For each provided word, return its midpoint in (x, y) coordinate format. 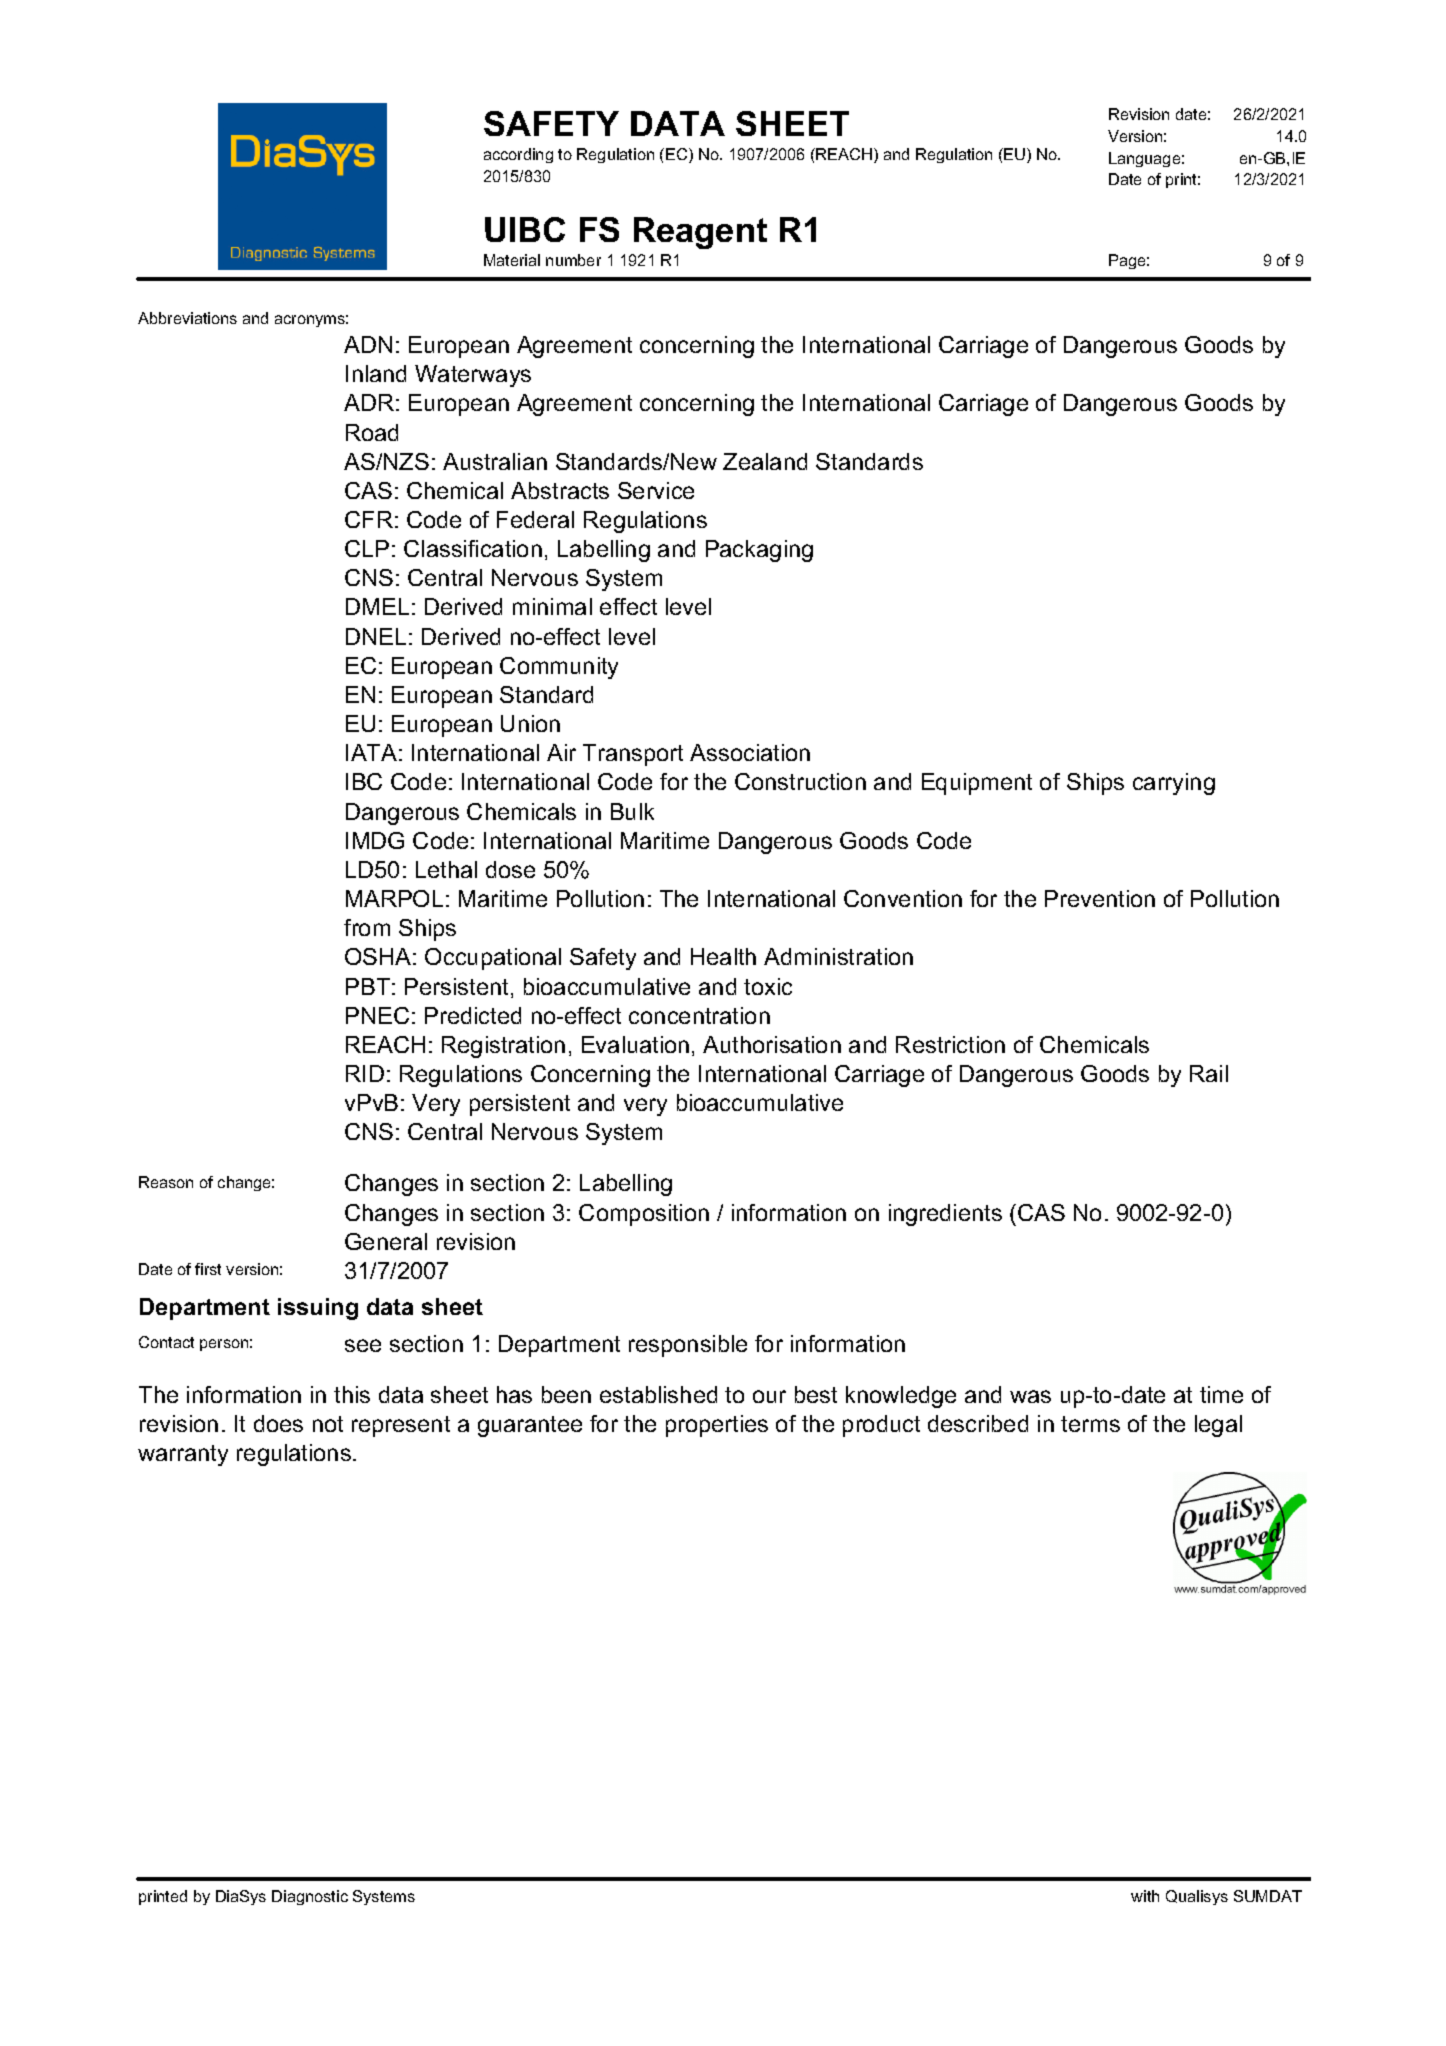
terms (1090, 1424)
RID (365, 1073)
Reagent (700, 233)
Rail (1209, 1073)
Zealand (765, 461)
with (1145, 1896)
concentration (699, 1015)
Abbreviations (187, 318)
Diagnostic (310, 1897)
